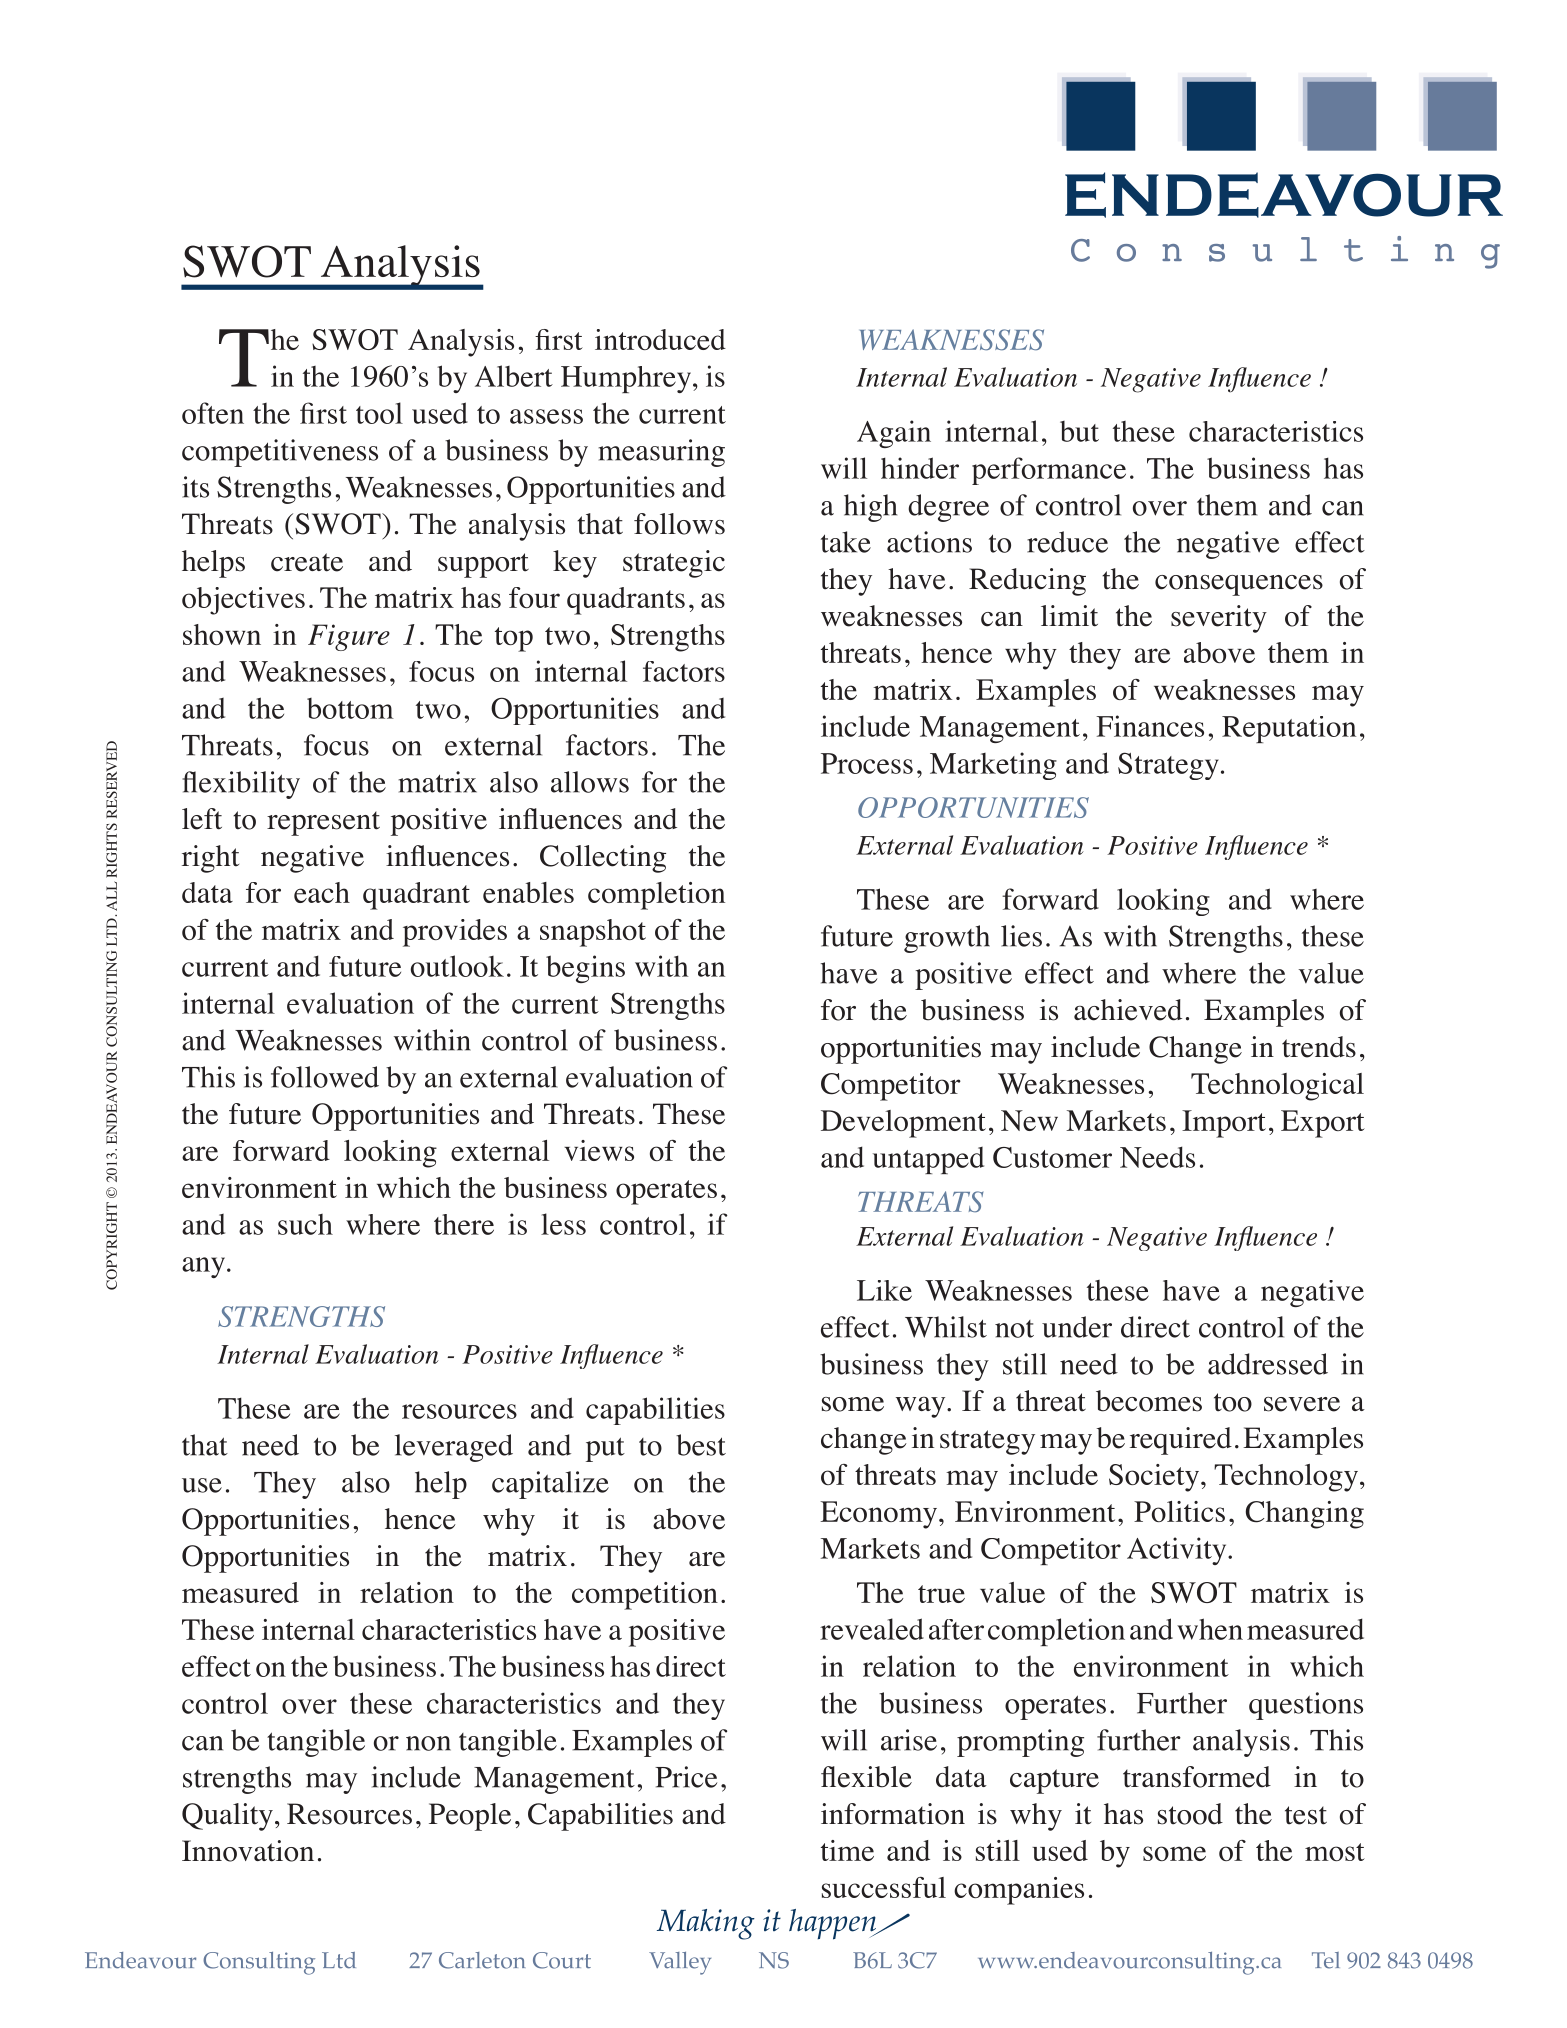 This screenshot has width=1567, height=2028. What do you see at coordinates (379, 413) in the screenshot?
I see `tool` at bounding box center [379, 413].
